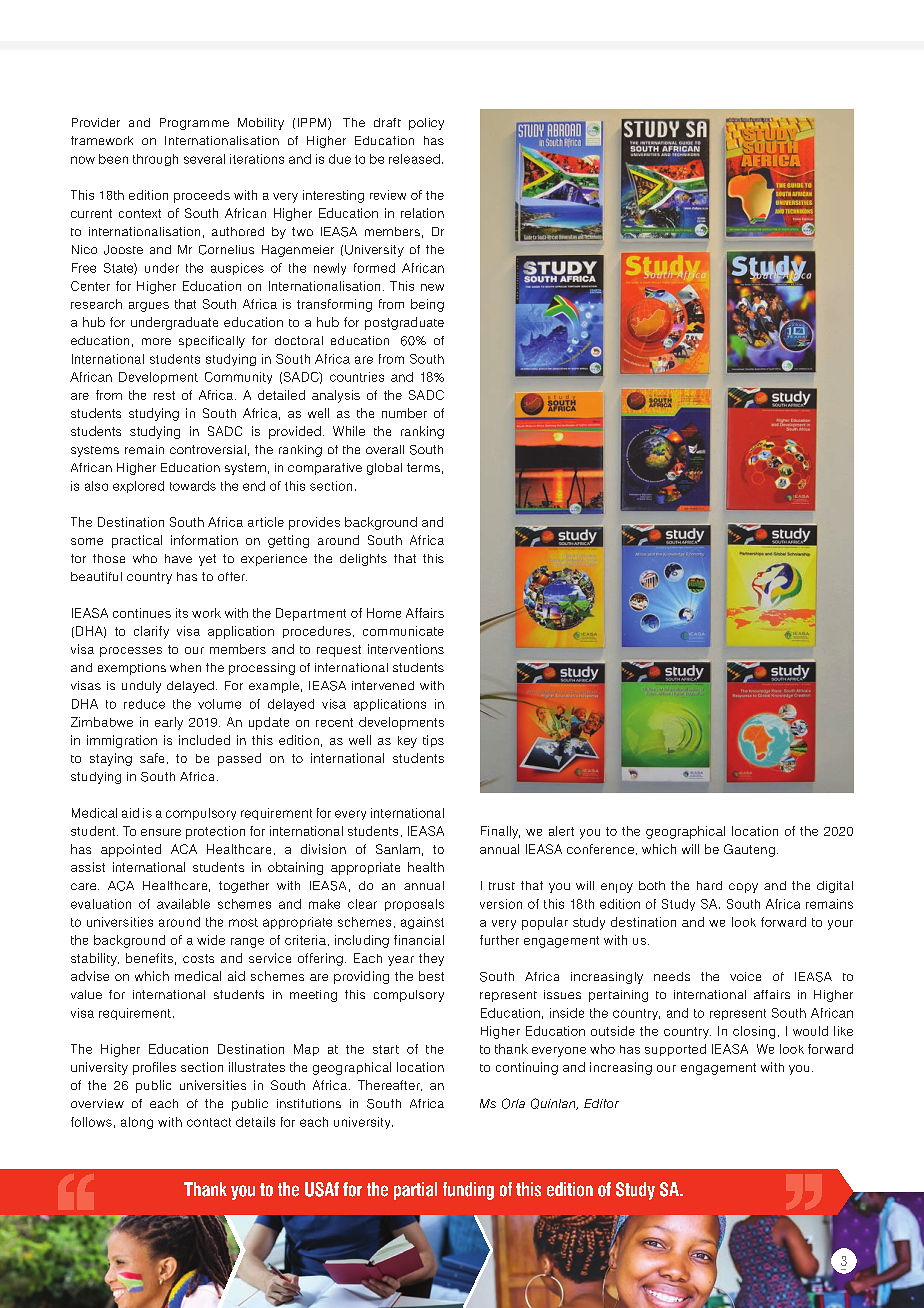  Describe the element at coordinates (426, 124) in the image. I see `policy` at that location.
